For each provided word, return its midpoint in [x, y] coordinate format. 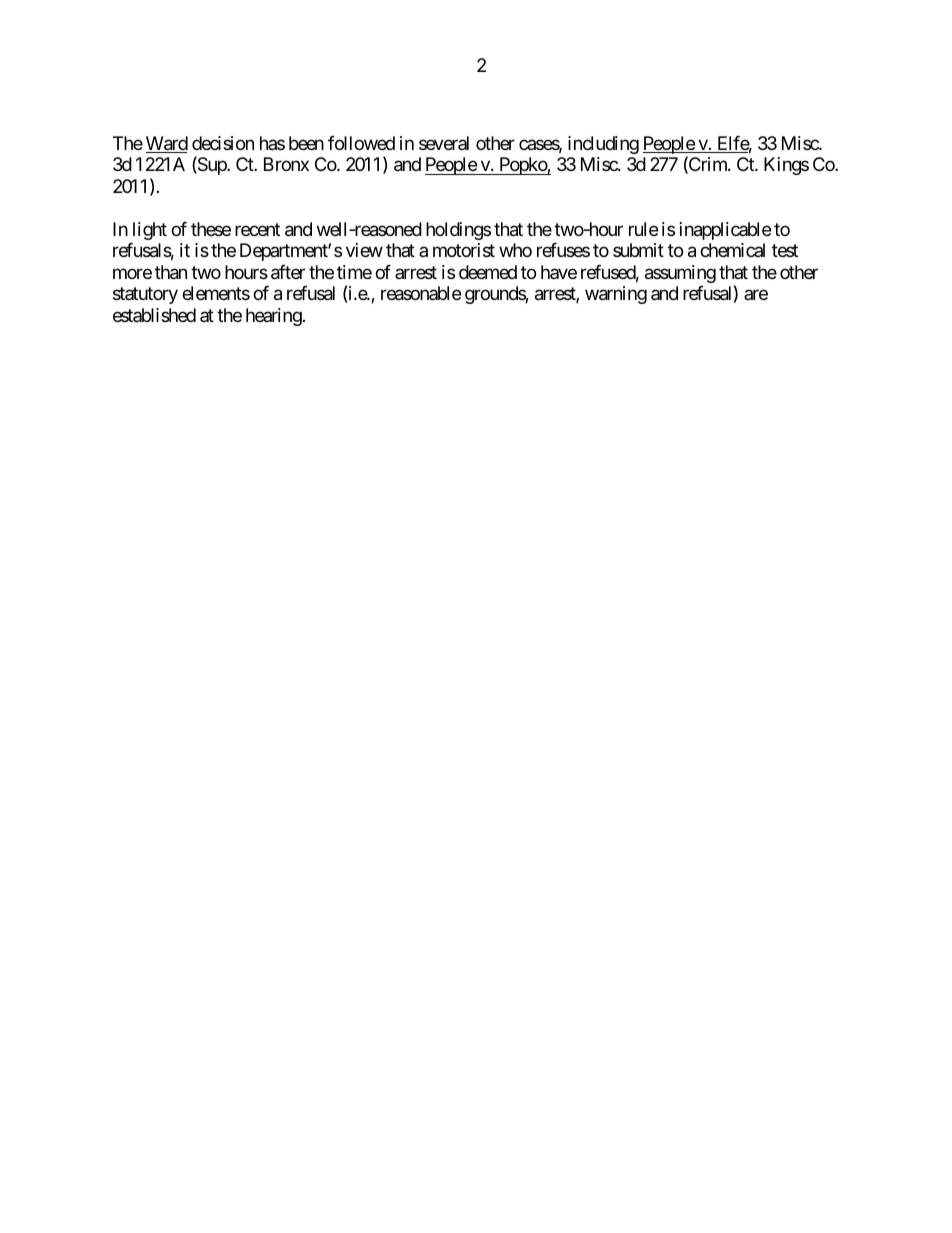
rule [643, 229]
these [211, 229]
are [756, 295]
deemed [488, 272]
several [444, 143]
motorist [464, 250]
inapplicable [725, 231]
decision [223, 143]
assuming [680, 274]
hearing [274, 317]
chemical [732, 250]
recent [257, 229]
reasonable [421, 293]
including [603, 145]
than [171, 272]
